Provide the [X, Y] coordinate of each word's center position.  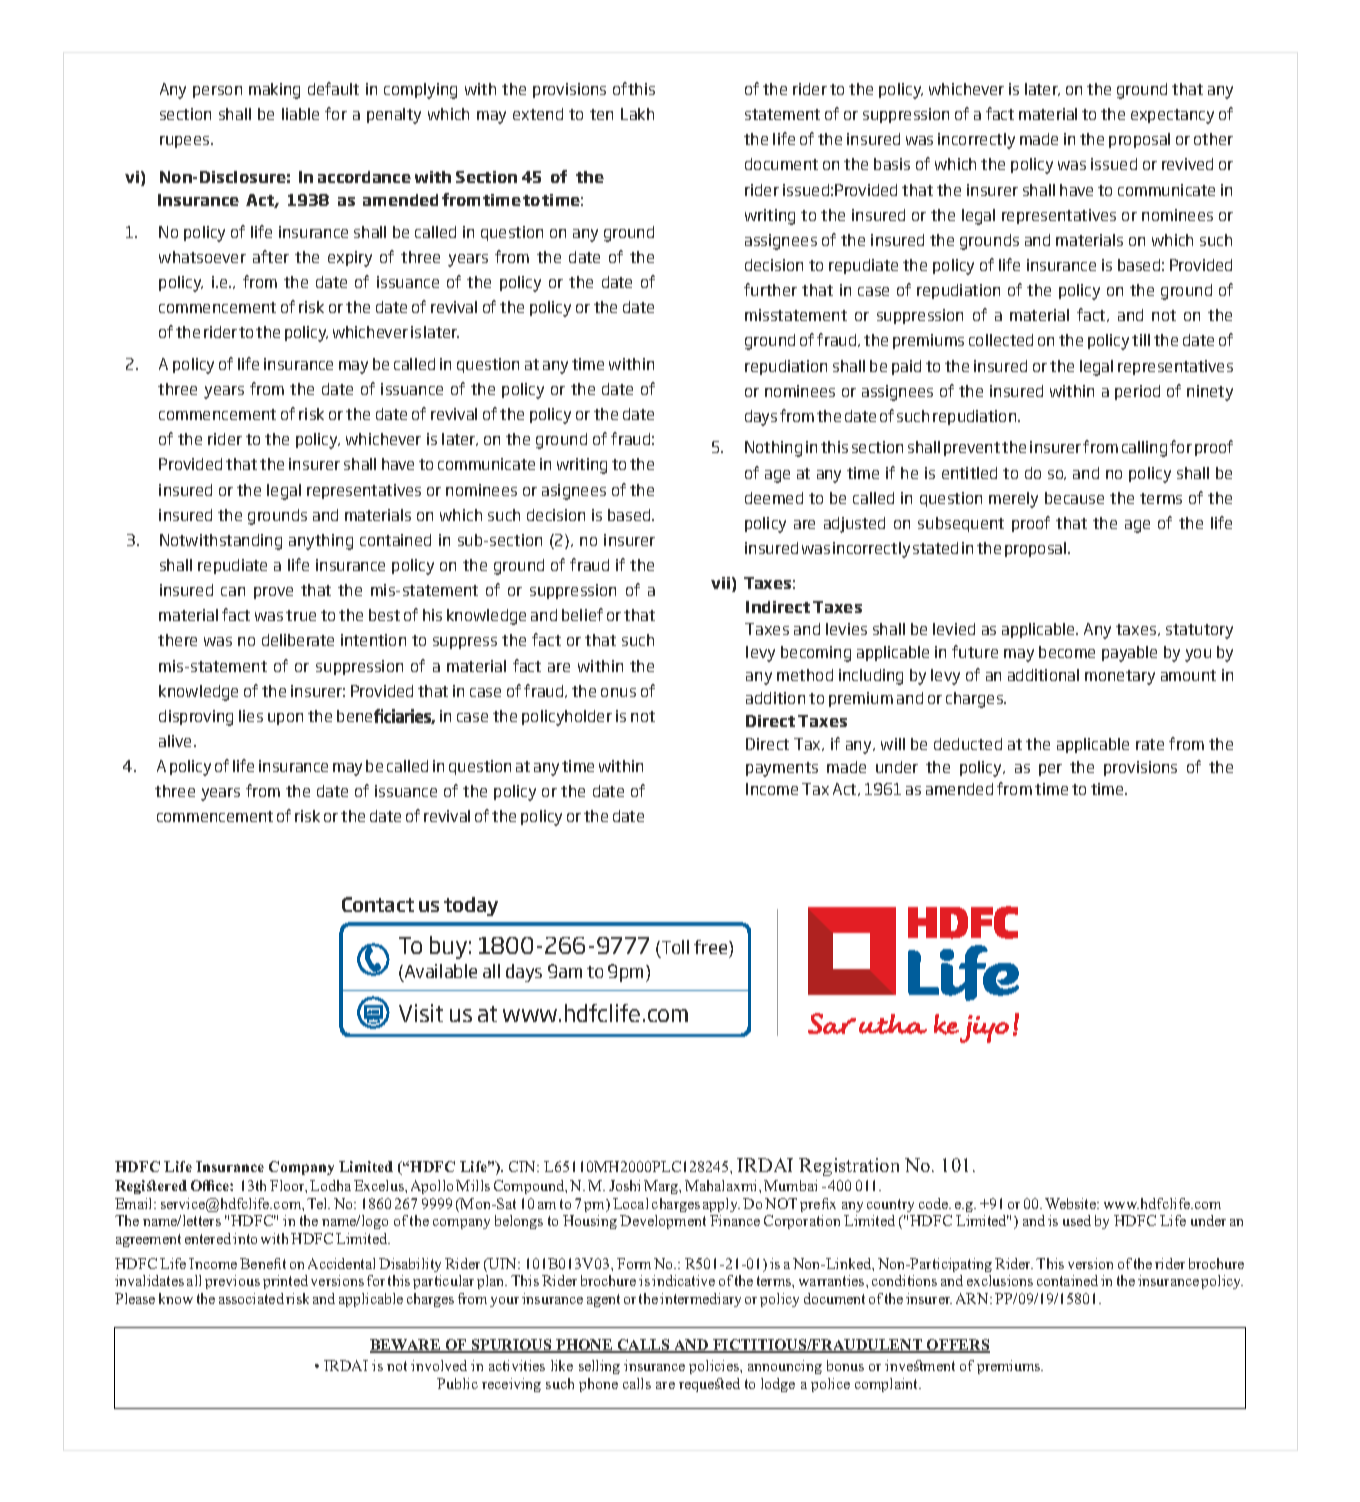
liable [300, 114]
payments [782, 769]
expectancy [1172, 116]
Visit [421, 1013]
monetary [1120, 677]
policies [715, 1367]
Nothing [773, 449]
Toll [675, 947]
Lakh [637, 114]
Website [1071, 1203]
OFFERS [957, 1346]
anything [321, 542]
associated [251, 1298]
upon [285, 719]
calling [1144, 449]
